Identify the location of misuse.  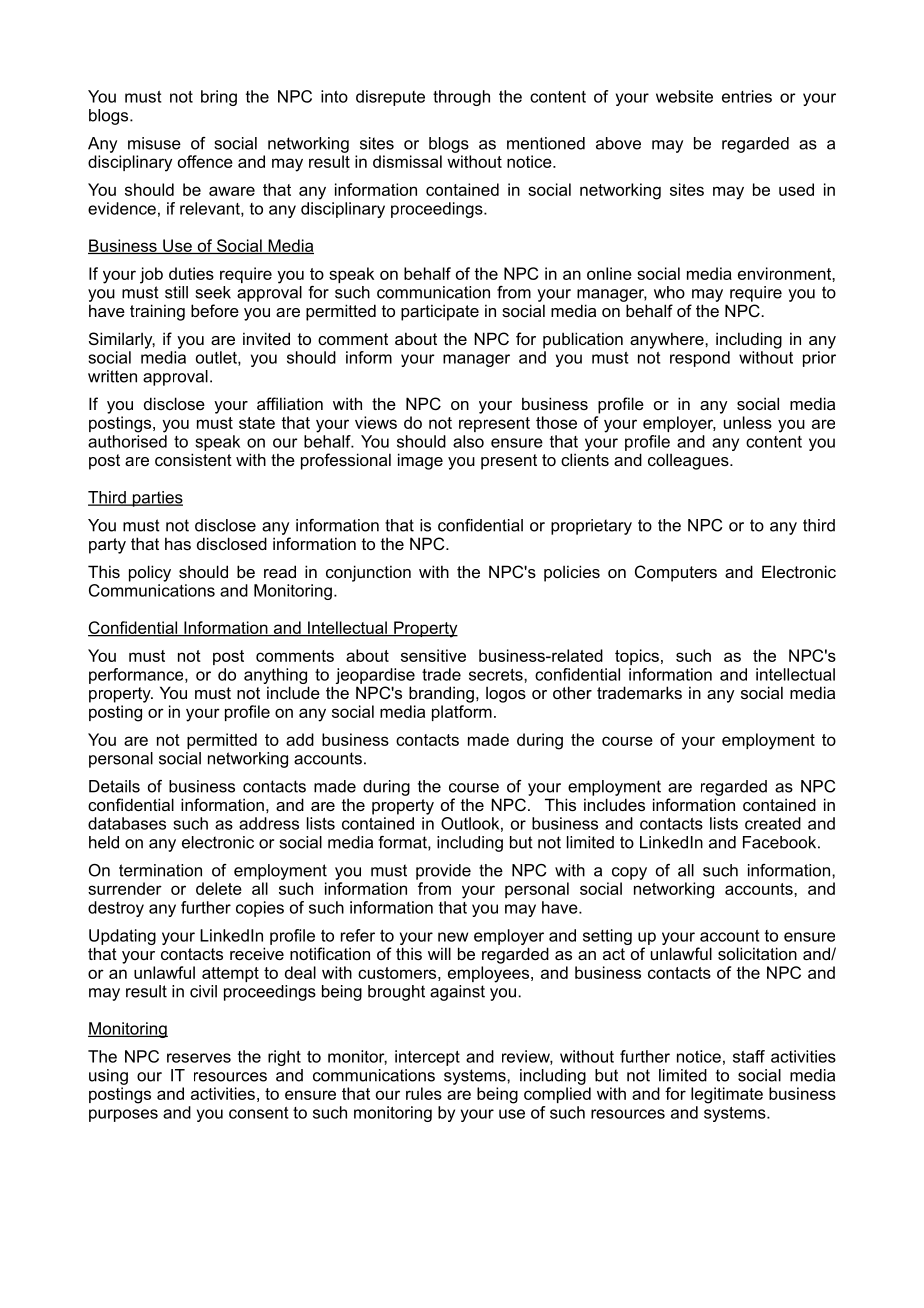
(154, 143).
